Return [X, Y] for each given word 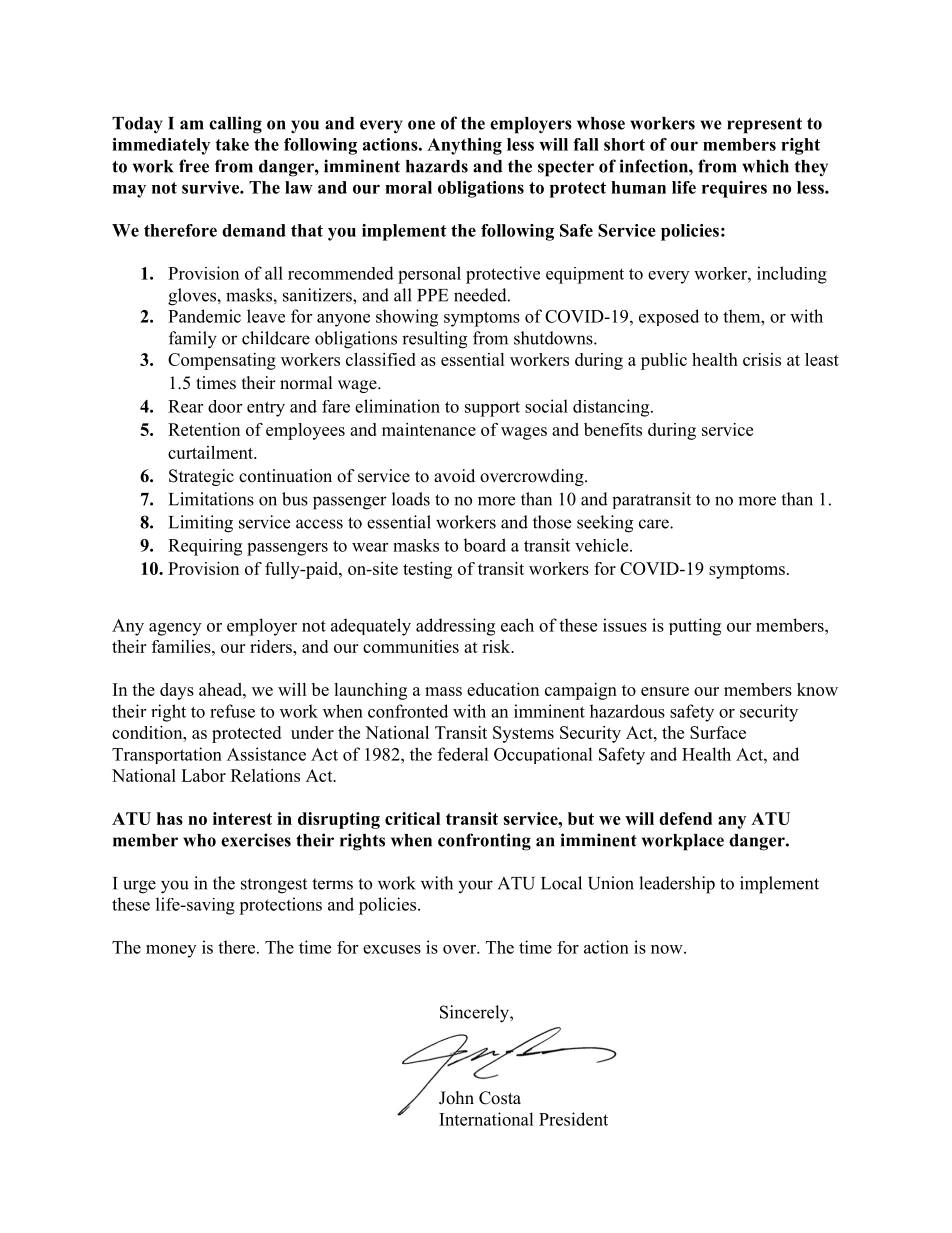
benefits [613, 429]
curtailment [212, 452]
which [765, 166]
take [232, 144]
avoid [454, 476]
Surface [718, 732]
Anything [464, 146]
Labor [203, 775]
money [171, 951]
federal [463, 754]
